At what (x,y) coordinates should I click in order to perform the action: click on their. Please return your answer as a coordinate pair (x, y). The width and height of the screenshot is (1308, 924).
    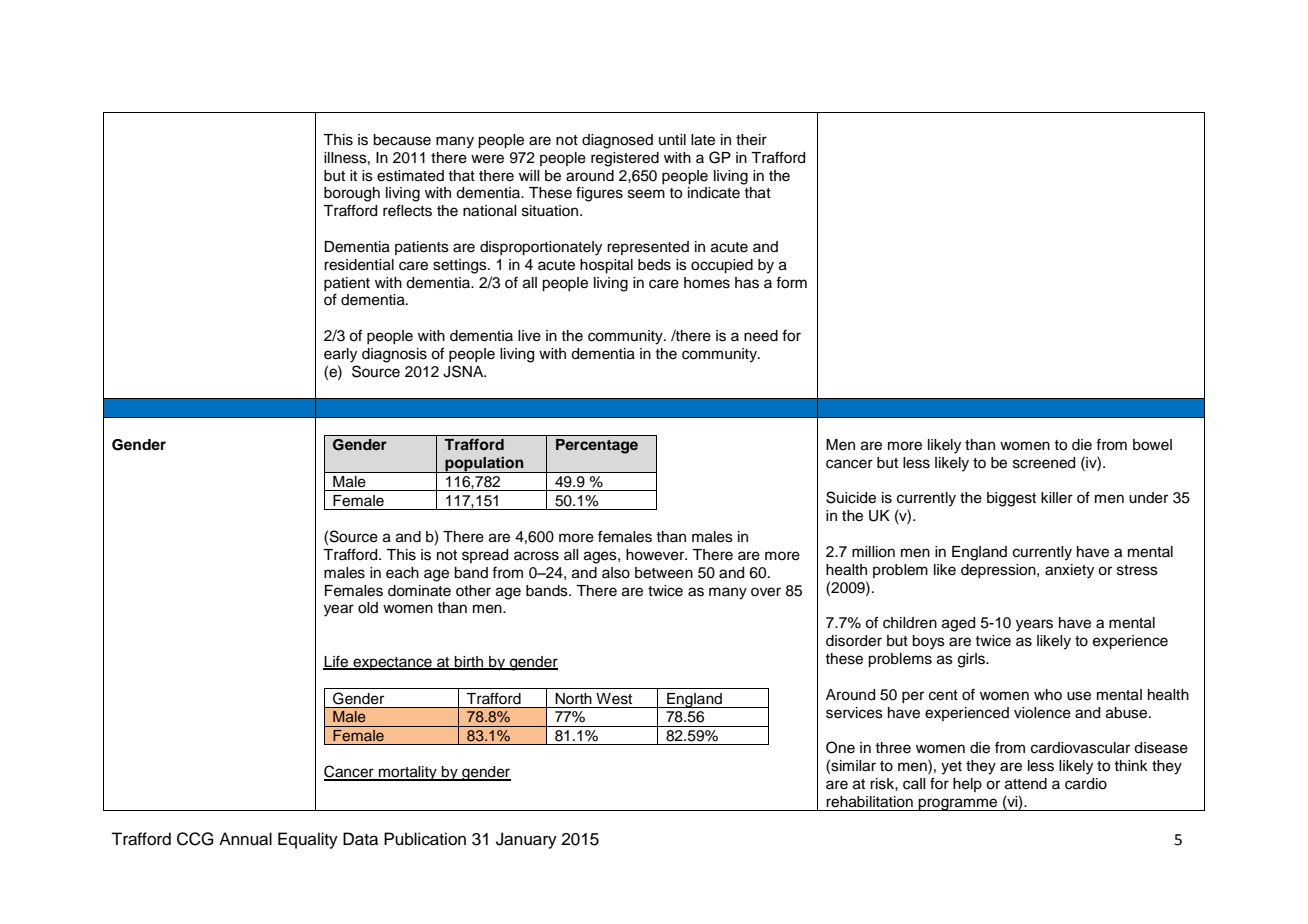
    Looking at the image, I should click on (751, 140).
